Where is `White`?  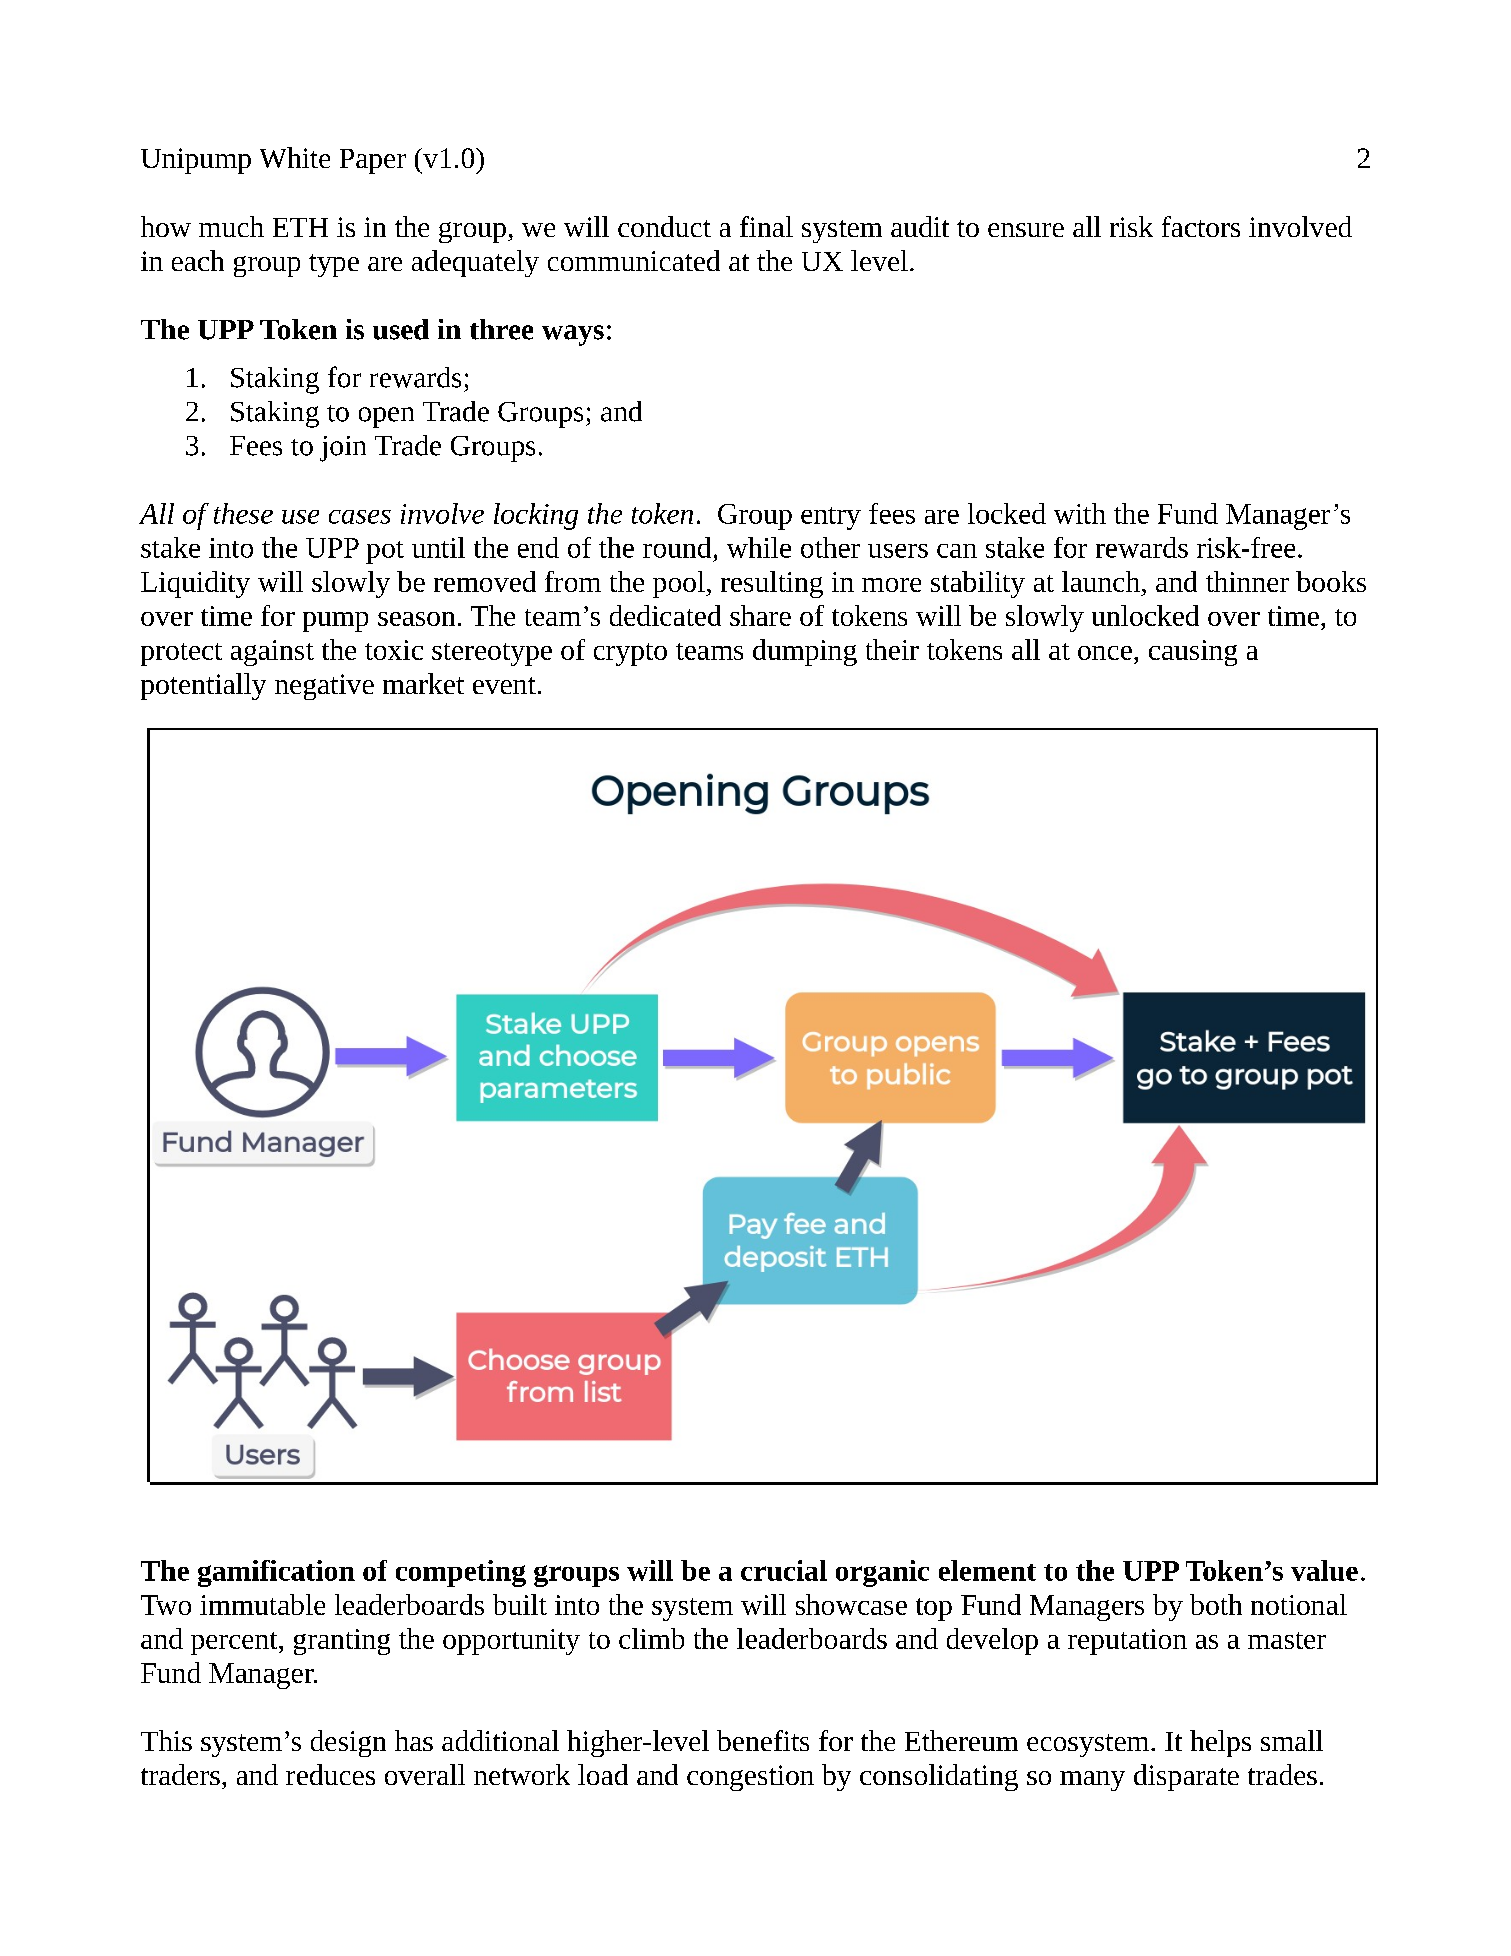 White is located at coordinates (295, 157).
